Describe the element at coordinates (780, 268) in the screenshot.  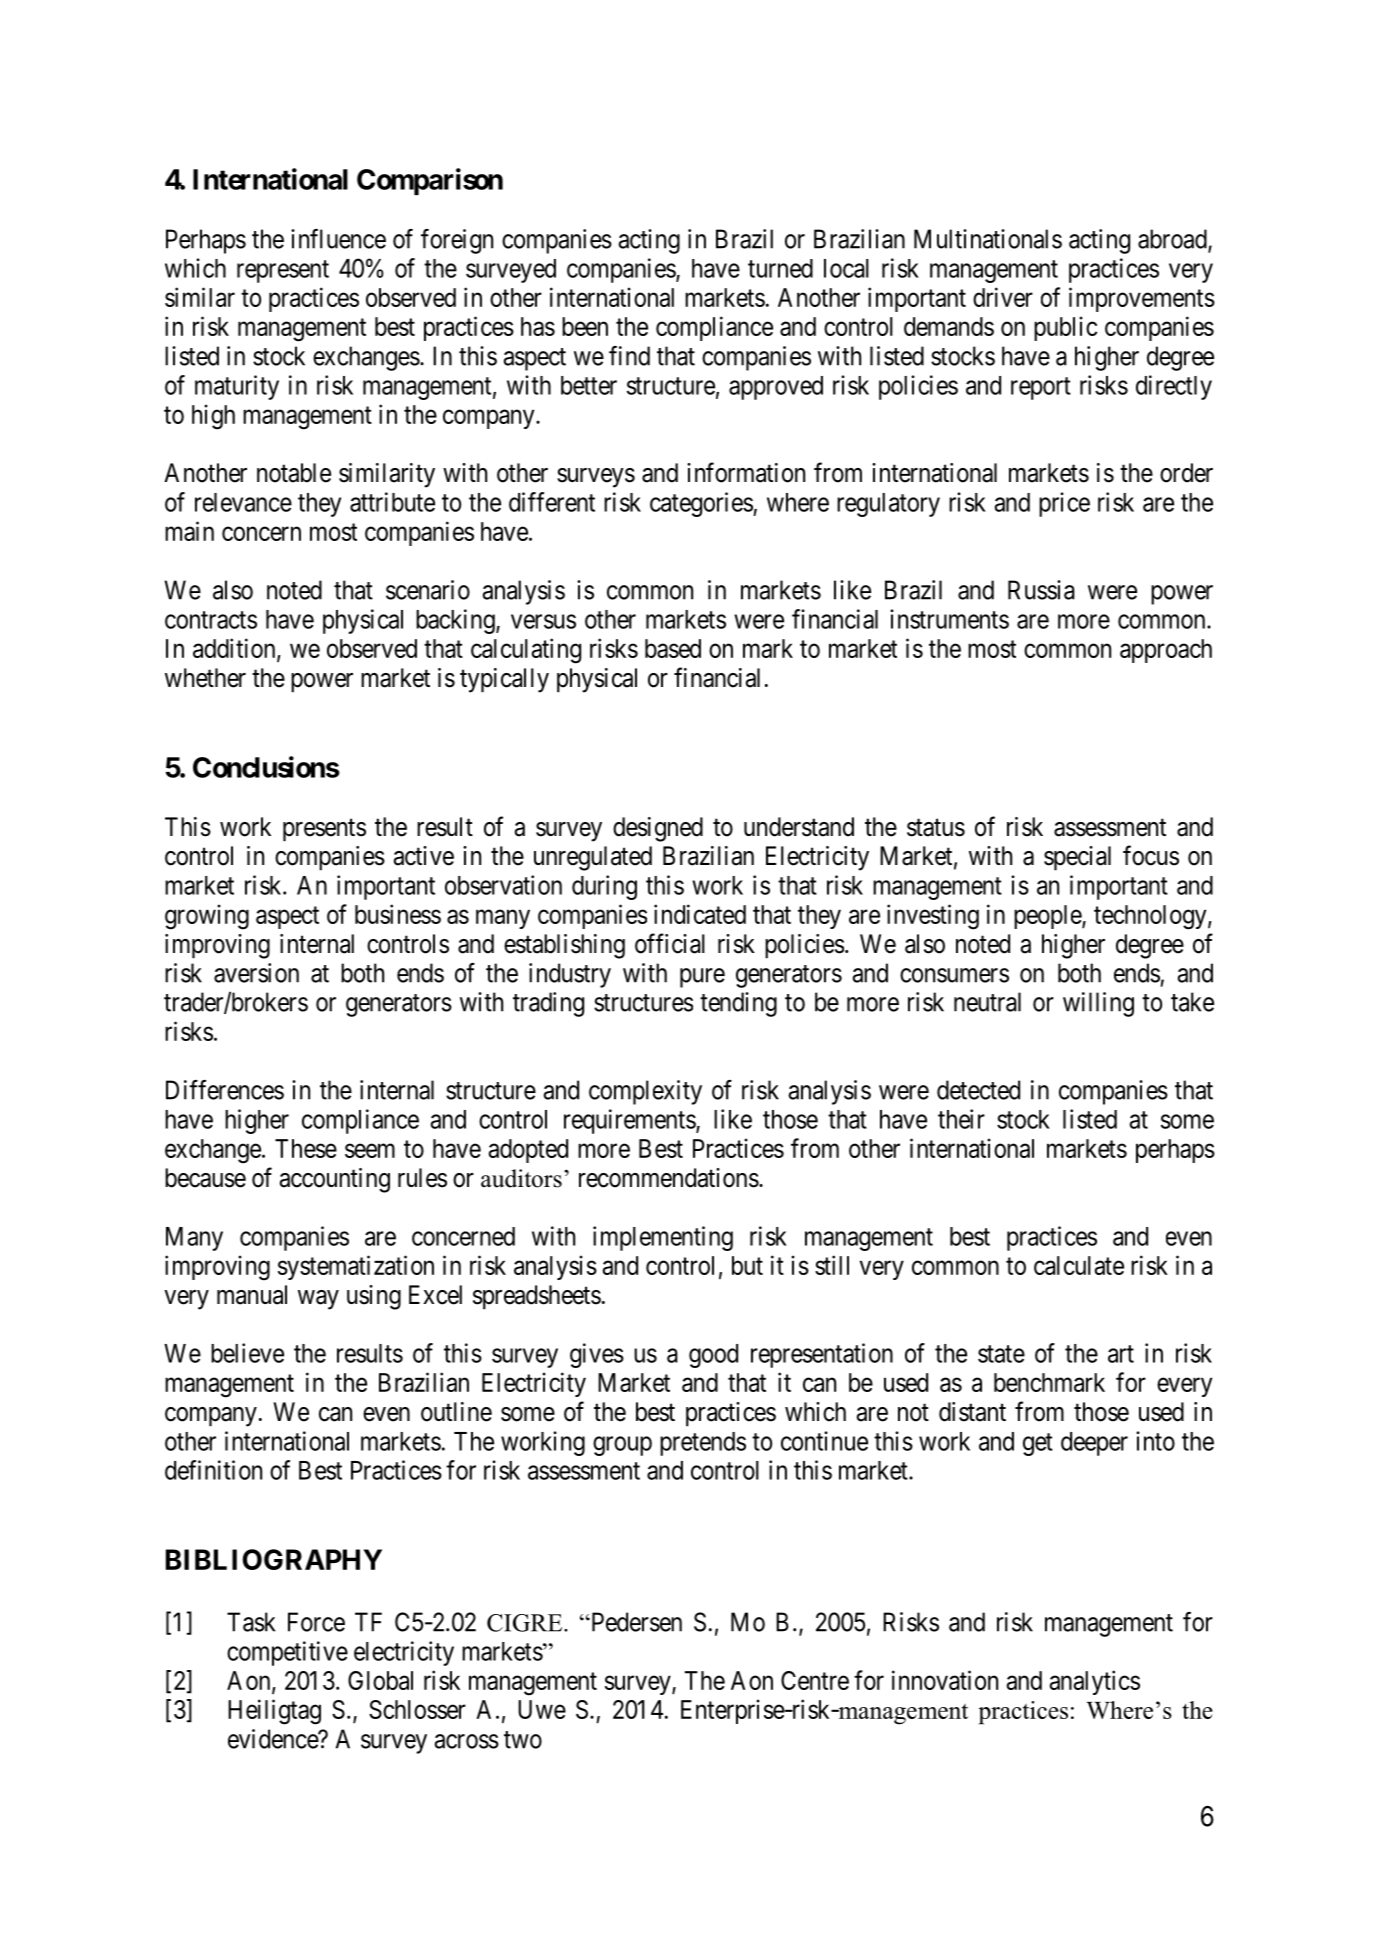
I see `turned` at that location.
